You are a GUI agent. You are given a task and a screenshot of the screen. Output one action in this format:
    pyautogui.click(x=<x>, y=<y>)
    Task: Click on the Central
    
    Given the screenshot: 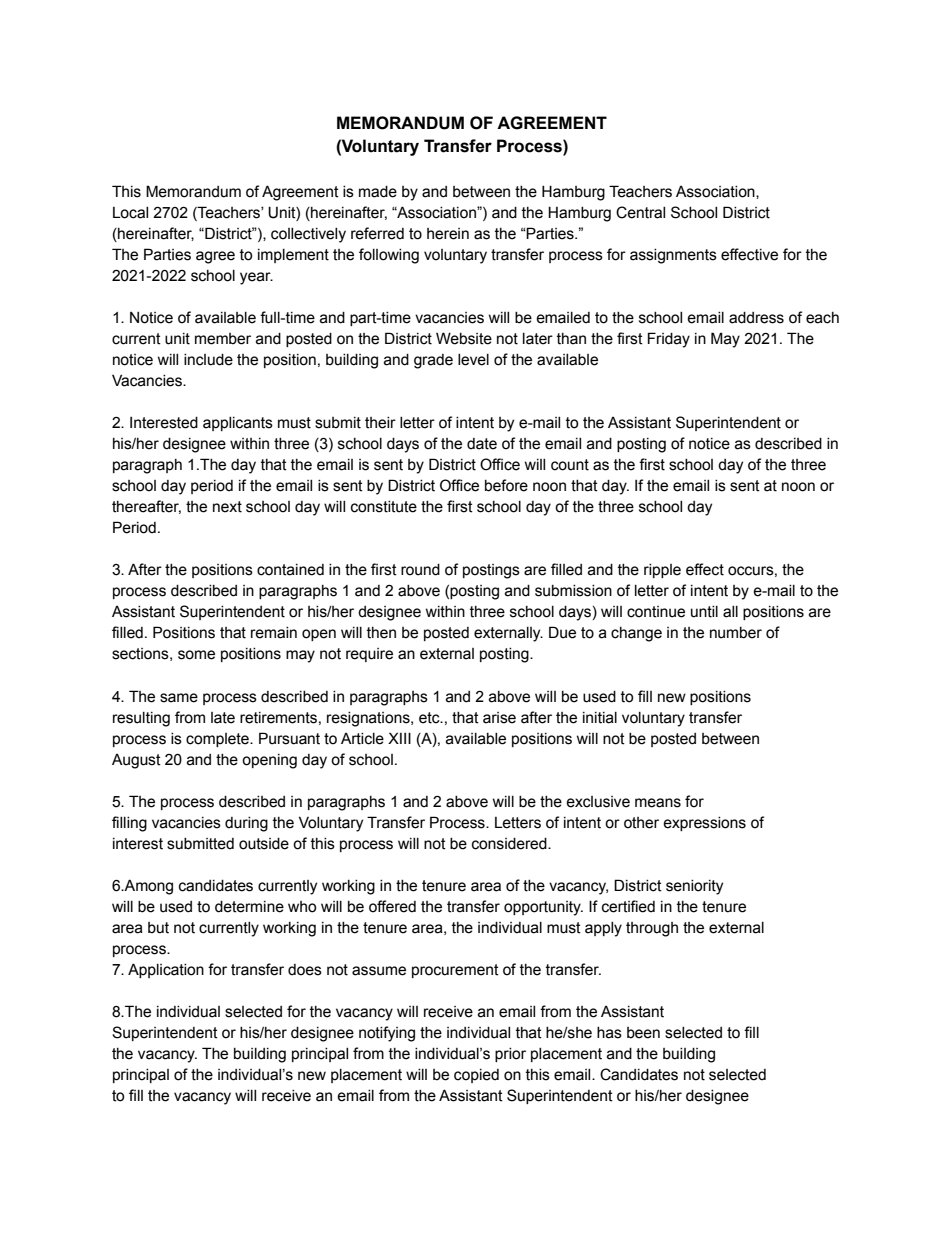 What is the action you would take?
    pyautogui.click(x=640, y=212)
